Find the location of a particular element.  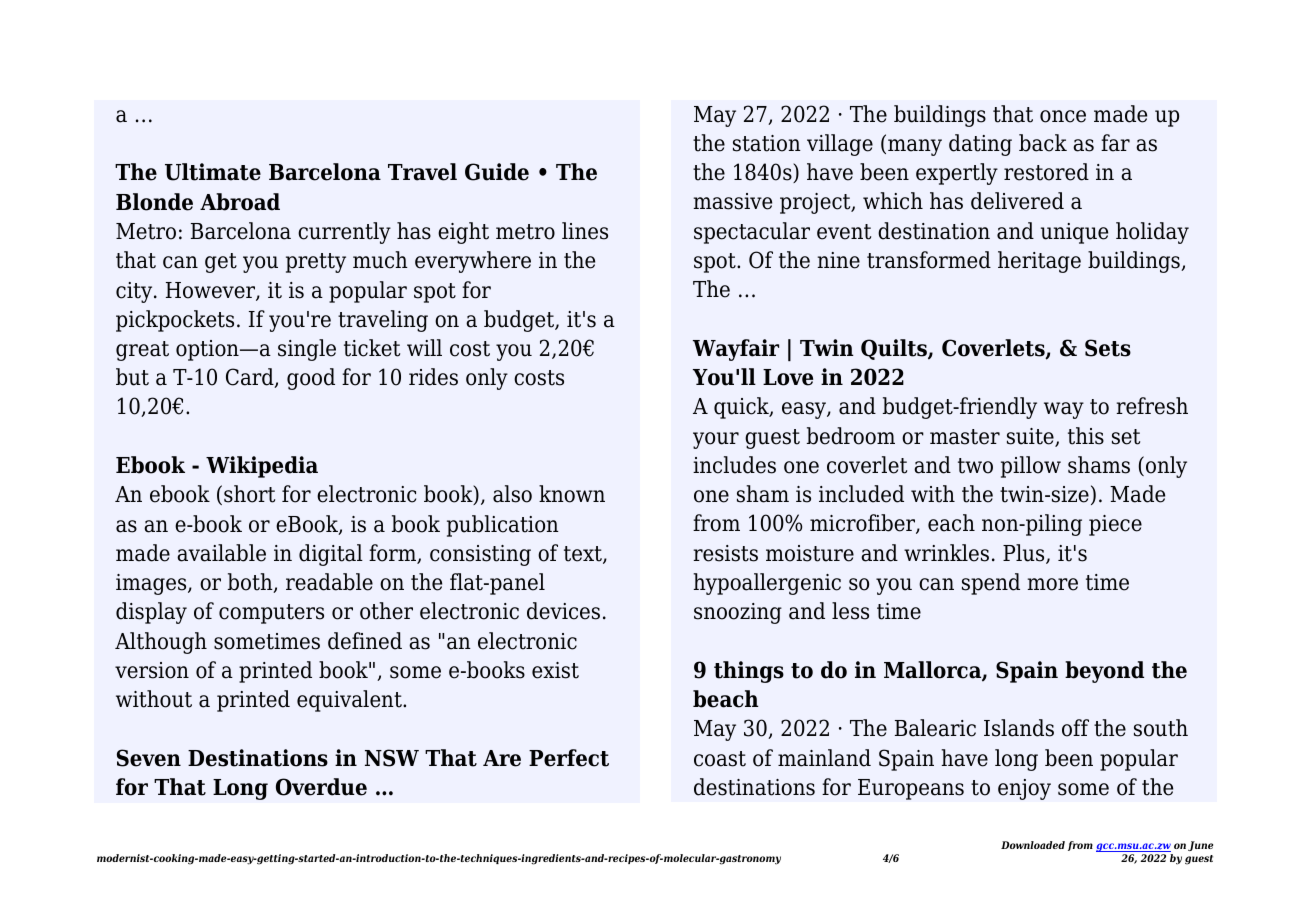

nine is located at coordinates (838, 260).
